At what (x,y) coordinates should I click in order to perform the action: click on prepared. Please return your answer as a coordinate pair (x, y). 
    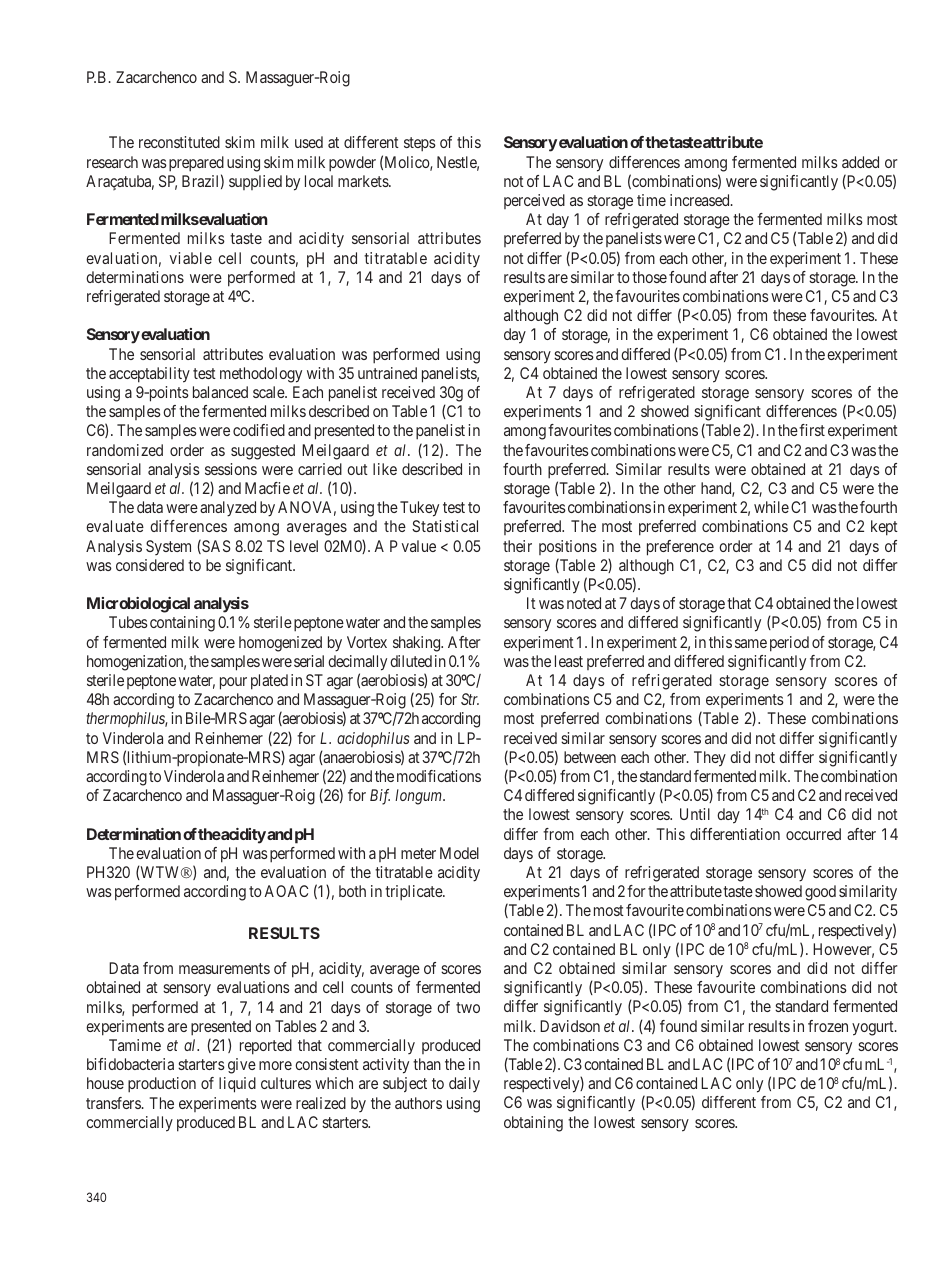
    Looking at the image, I should click on (196, 164).
